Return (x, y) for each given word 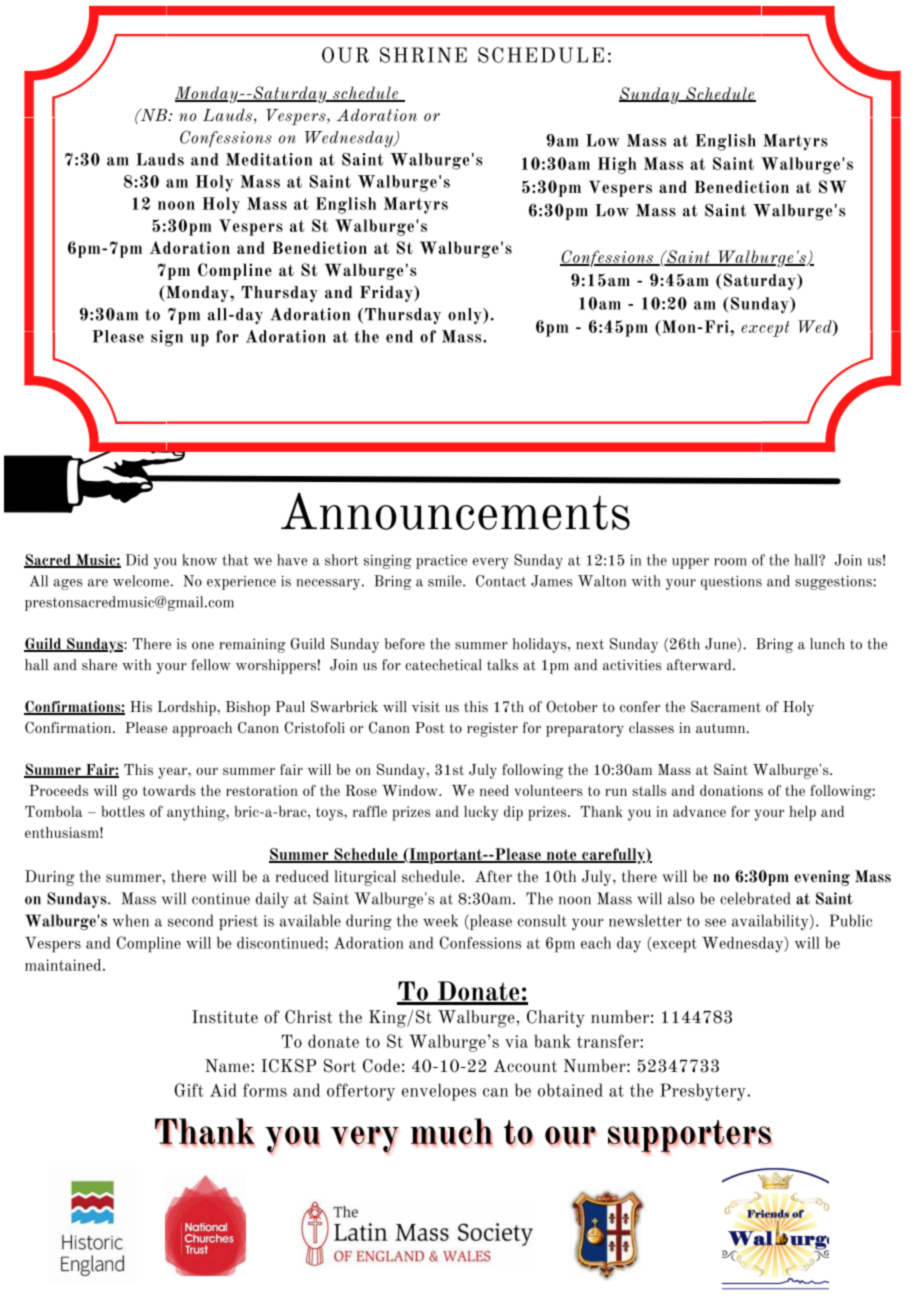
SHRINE (423, 55)
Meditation (269, 159)
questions (731, 582)
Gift (188, 1090)
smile (446, 581)
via (516, 1041)
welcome (141, 581)
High (617, 165)
